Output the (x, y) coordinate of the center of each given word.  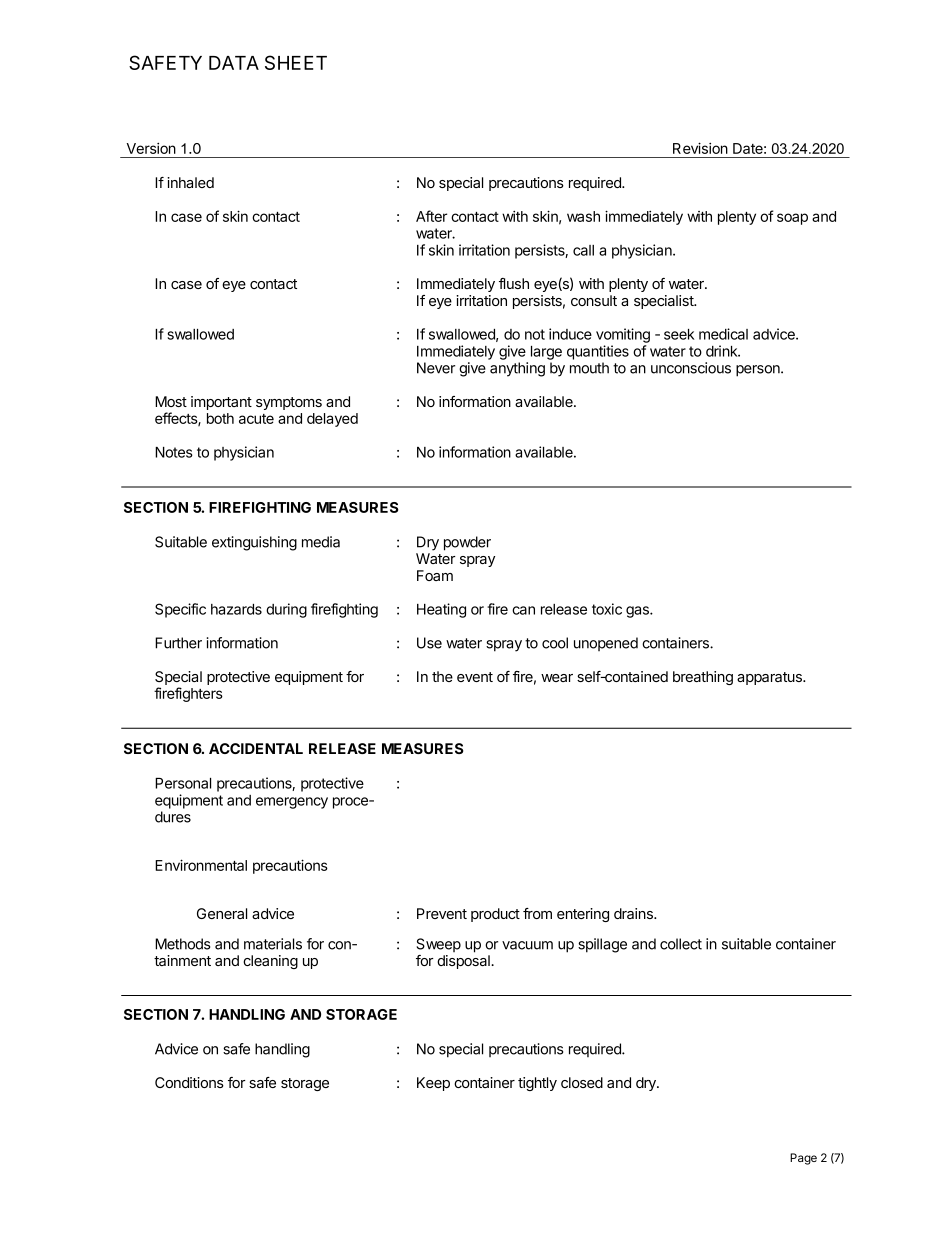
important (221, 403)
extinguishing (254, 543)
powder (467, 543)
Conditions (189, 1082)
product (495, 915)
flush (514, 283)
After (431, 216)
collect (681, 944)
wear (557, 678)
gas (638, 612)
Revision (700, 148)
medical (723, 334)
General (222, 913)
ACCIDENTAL (256, 748)
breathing (703, 678)
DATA (234, 63)
